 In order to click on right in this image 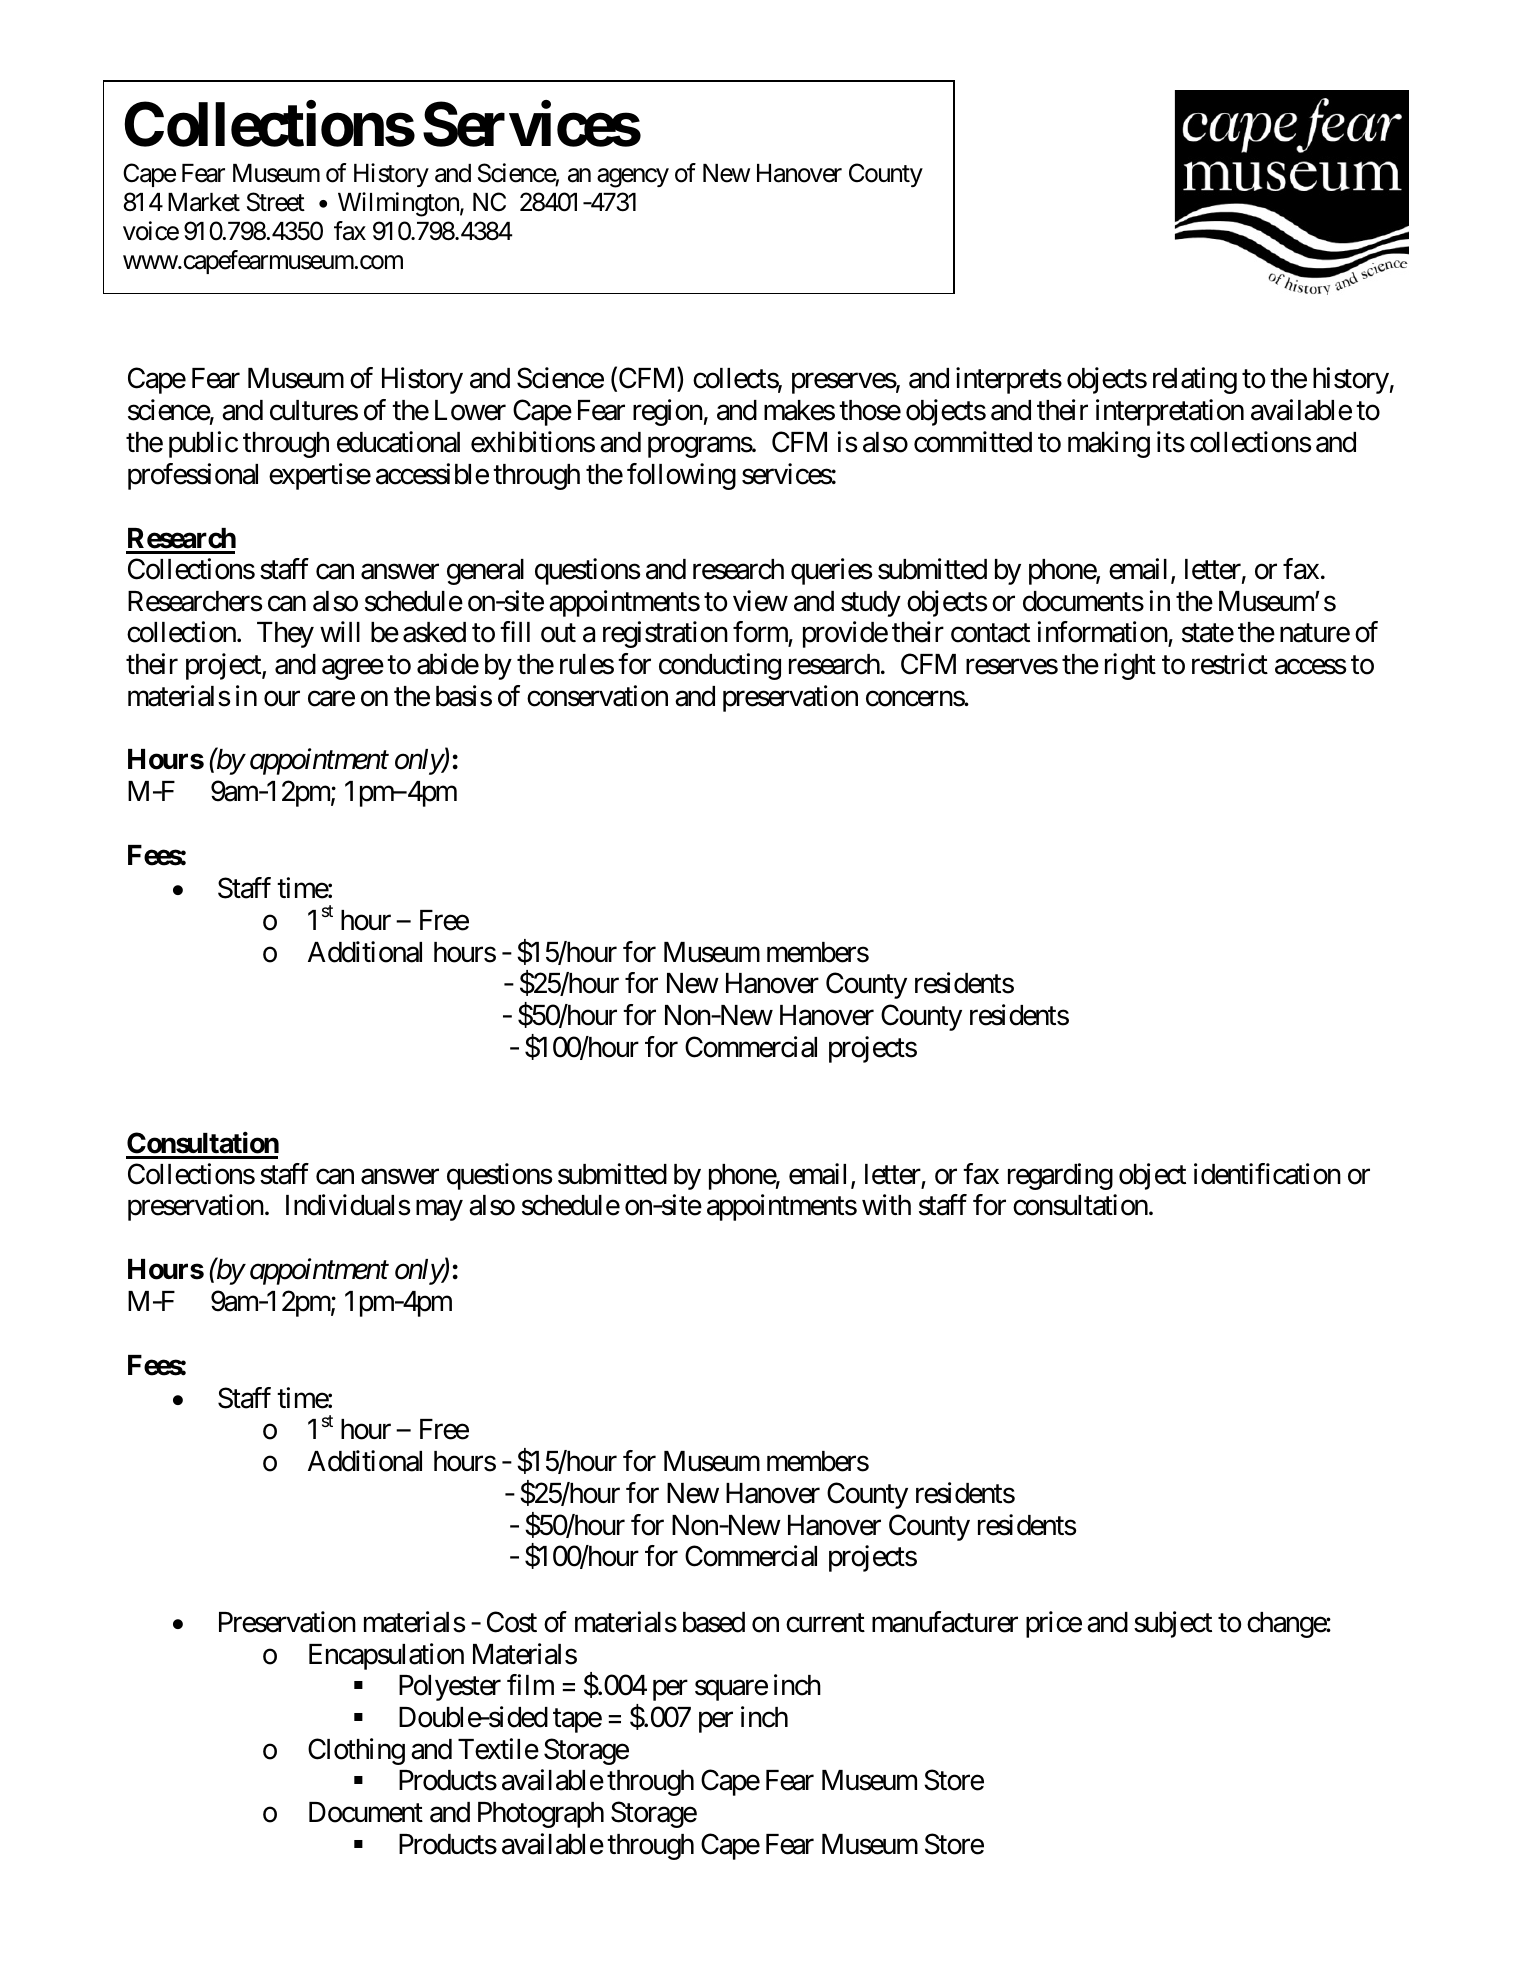, I will do `click(1130, 666)`.
